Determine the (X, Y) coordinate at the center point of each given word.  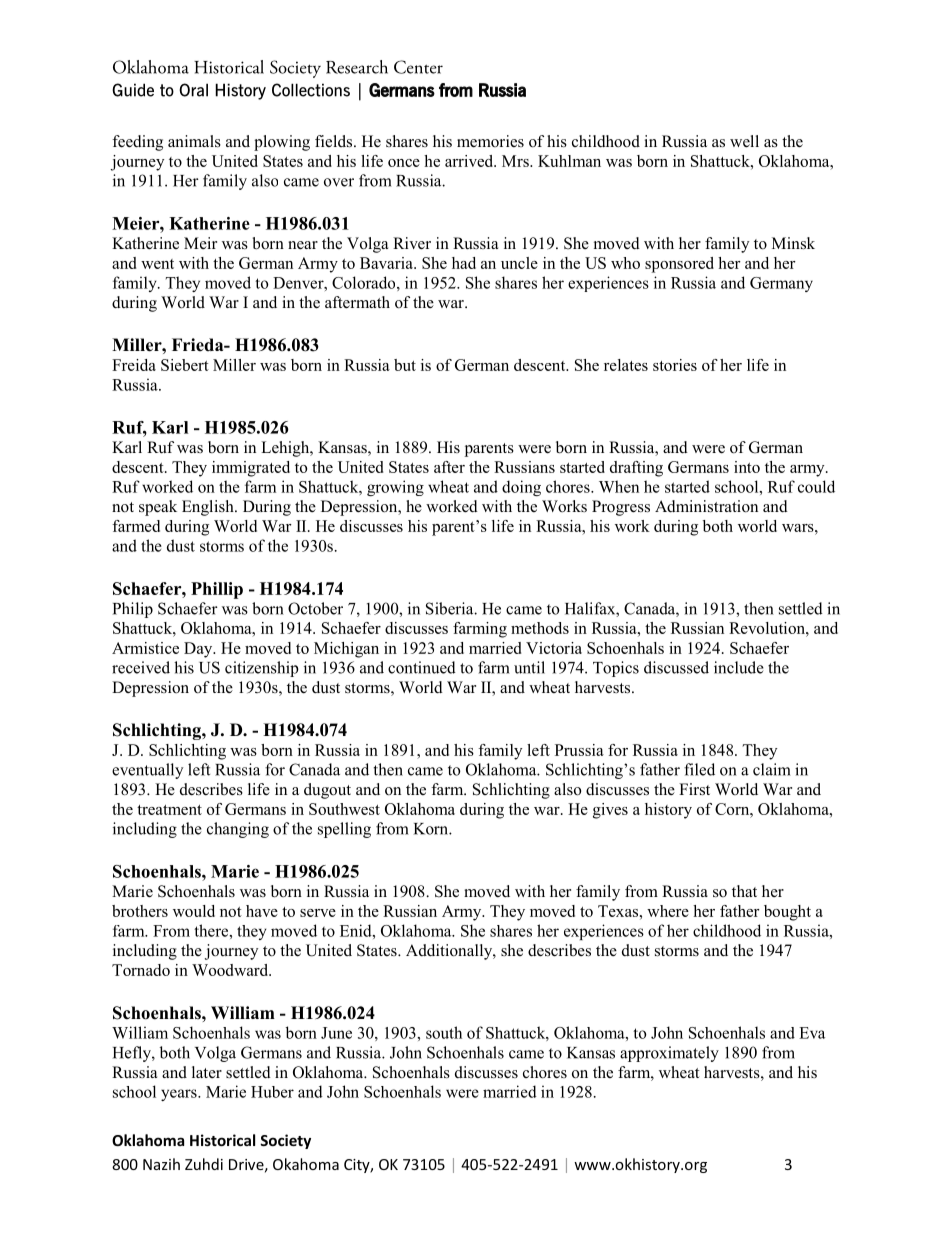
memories (490, 141)
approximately (669, 1054)
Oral (193, 90)
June (336, 1033)
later (207, 1072)
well (744, 141)
